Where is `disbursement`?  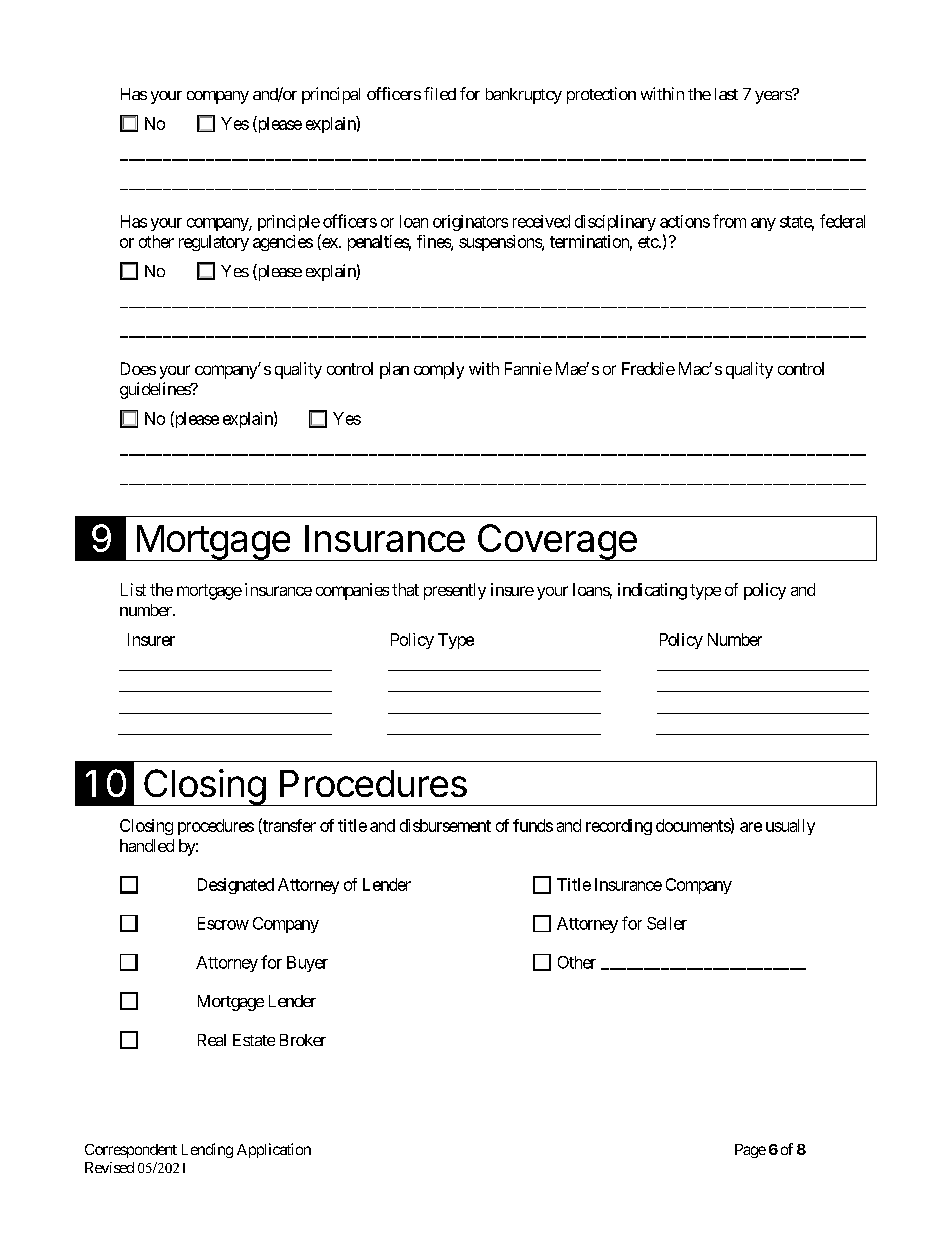
disbursement is located at coordinates (445, 825).
